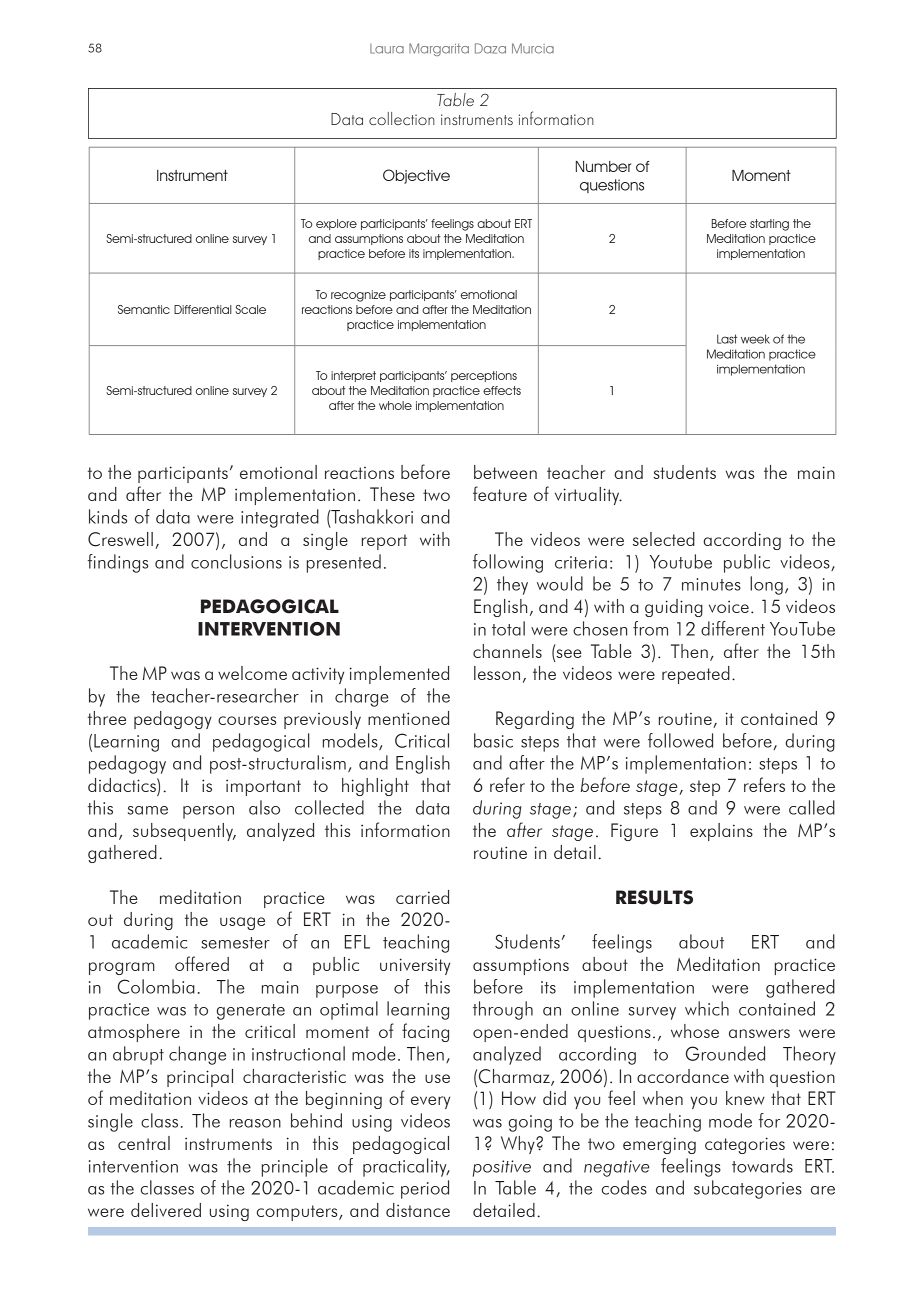 Image resolution: width=924 pixels, height=1308 pixels. Describe the element at coordinates (727, 339) in the screenshot. I see `Last` at that location.
